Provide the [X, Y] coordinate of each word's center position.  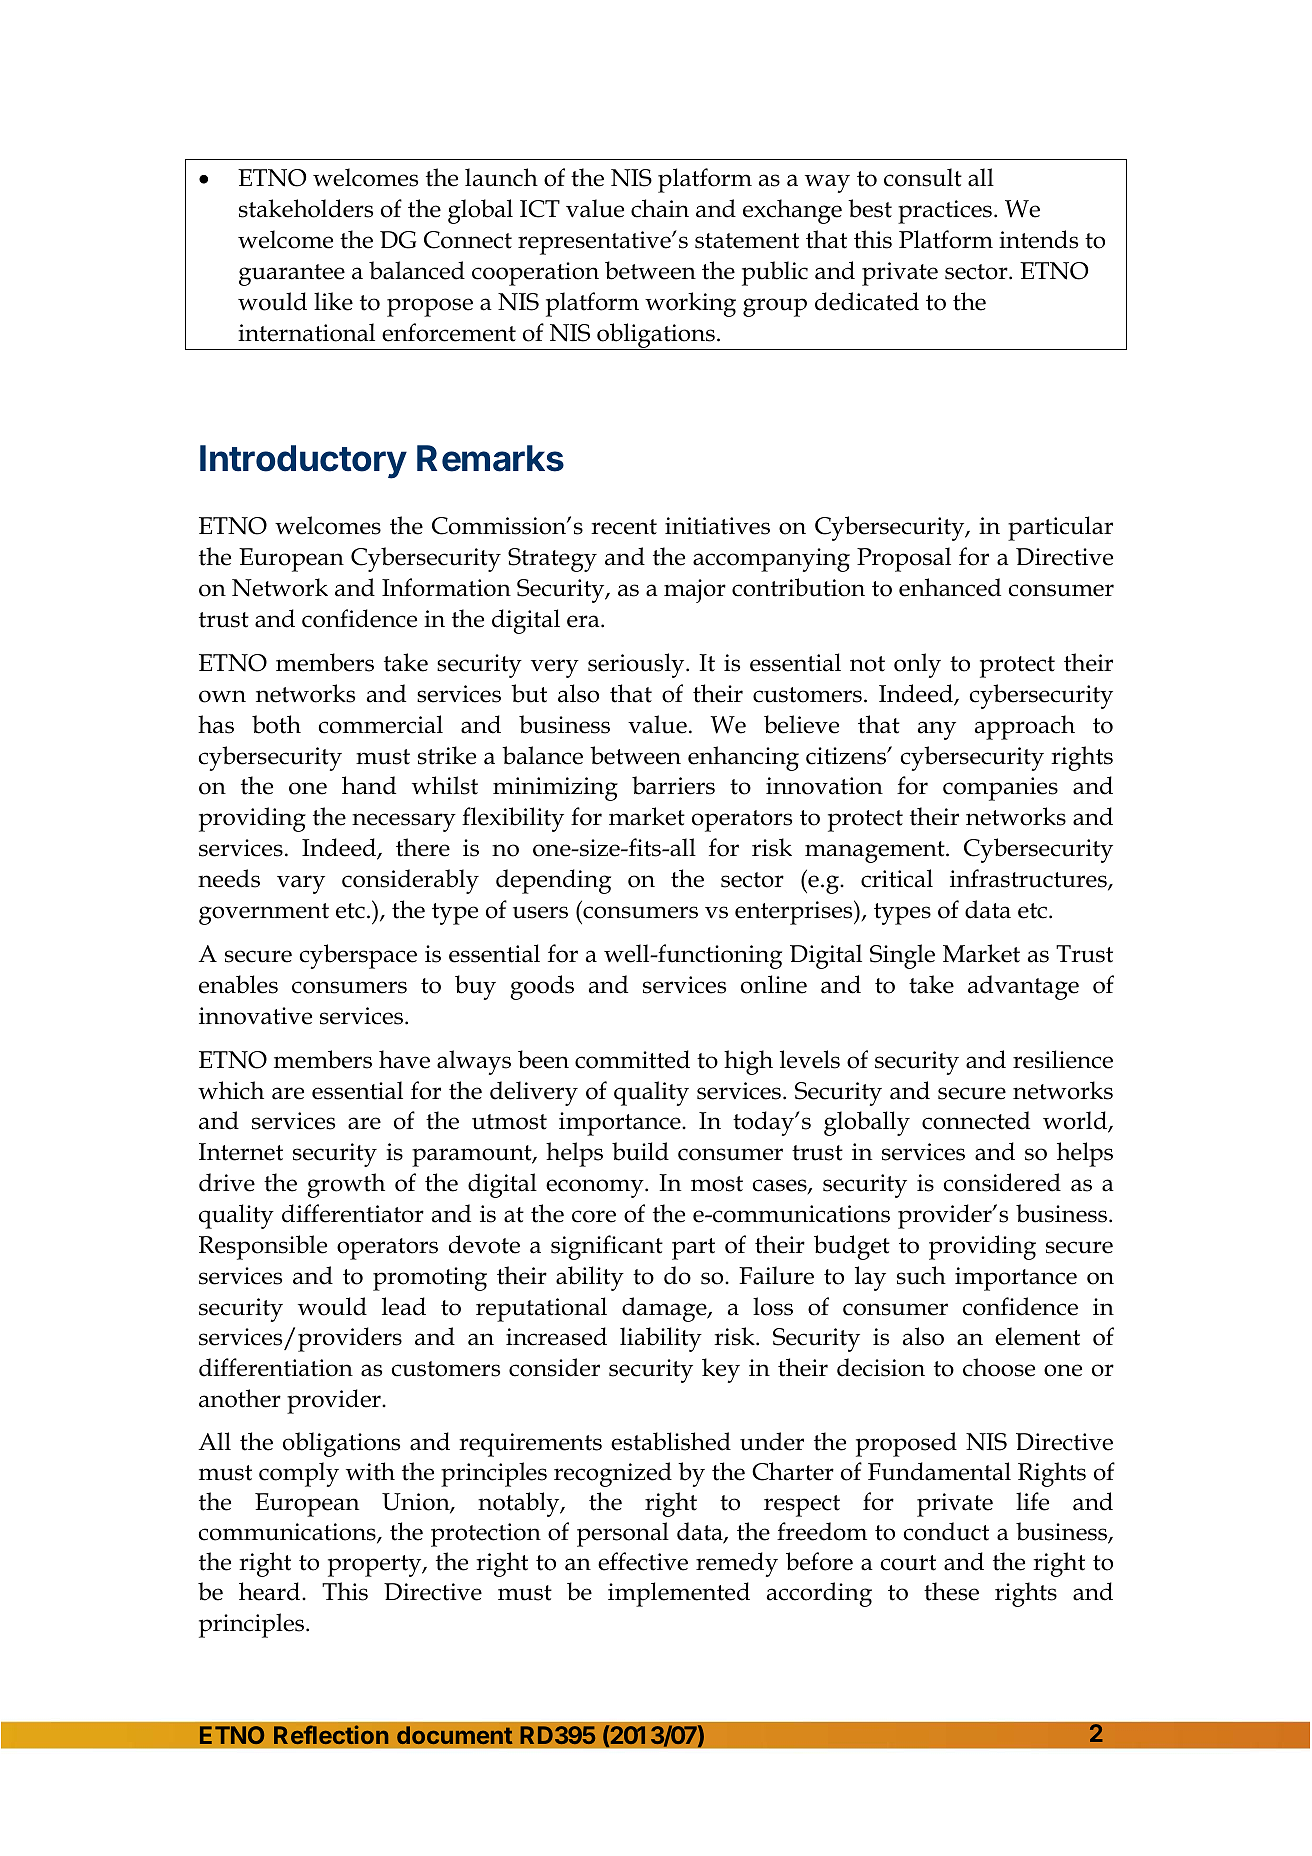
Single [902, 956]
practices [945, 212]
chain [660, 208]
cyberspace [358, 956]
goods [542, 987]
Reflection [331, 1734]
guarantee [292, 275]
